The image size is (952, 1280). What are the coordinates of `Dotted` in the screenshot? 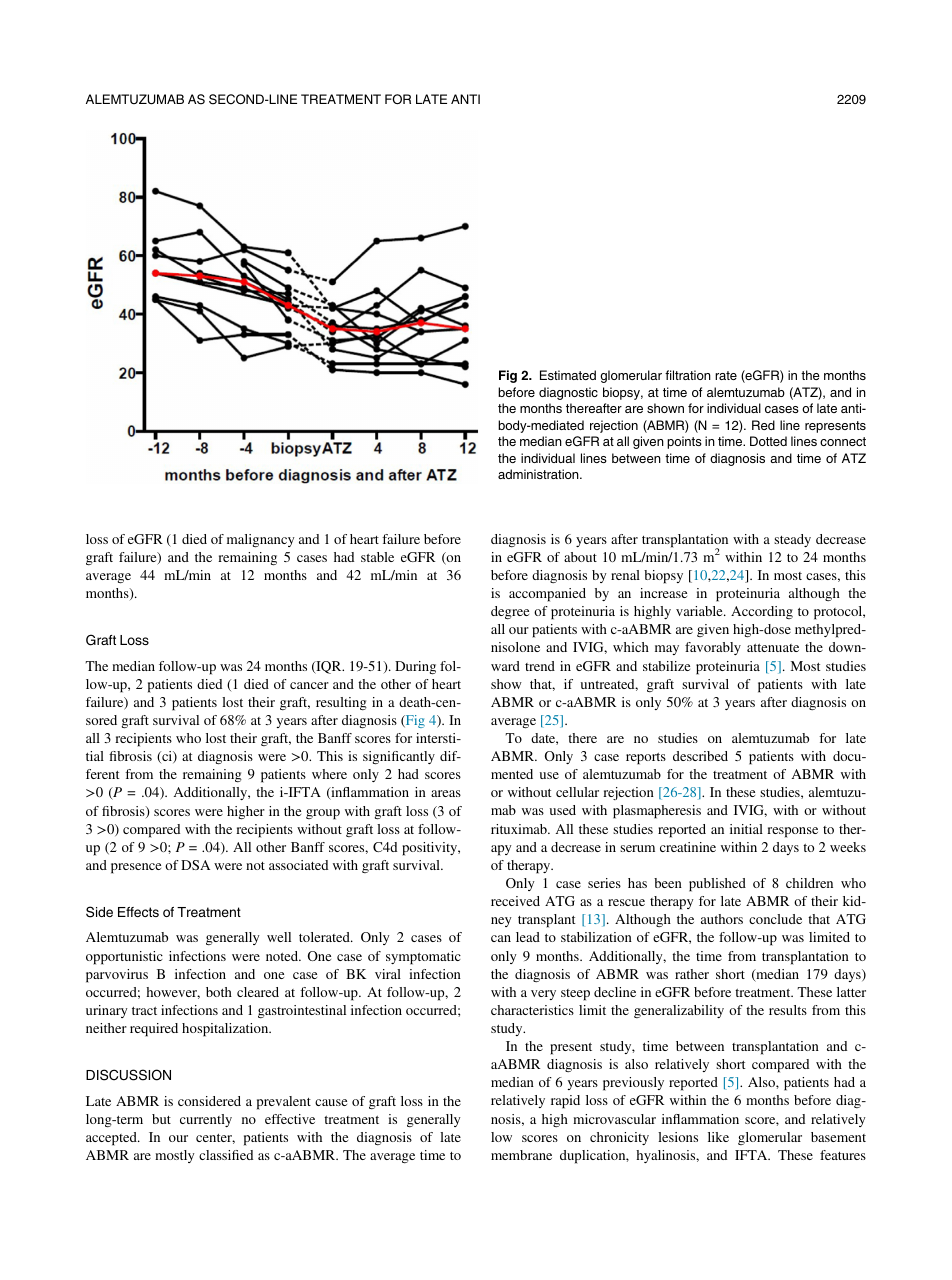 It's located at (768, 441).
